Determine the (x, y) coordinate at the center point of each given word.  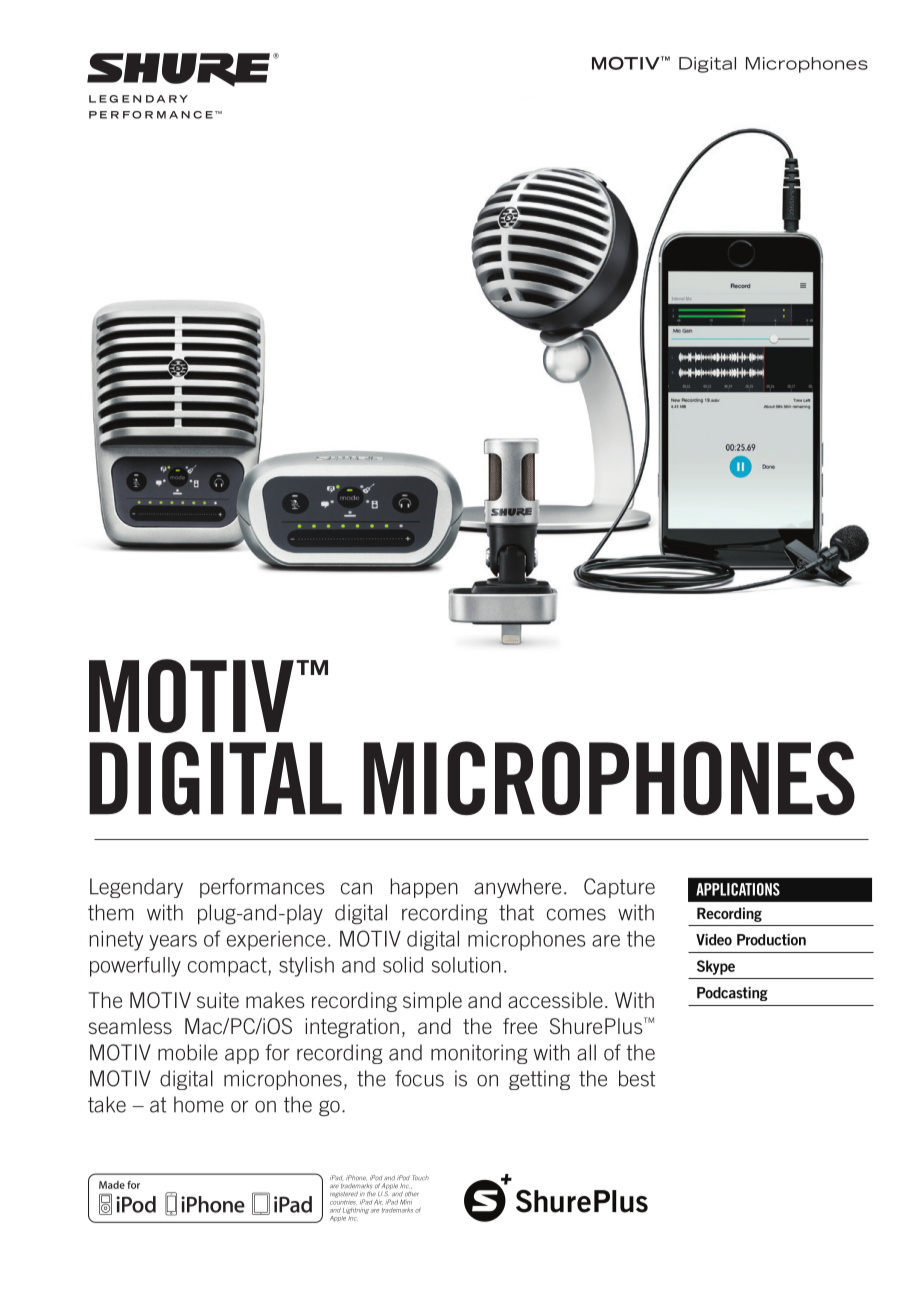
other (412, 1194)
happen (424, 888)
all (586, 1052)
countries (343, 1201)
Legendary (136, 888)
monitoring (479, 1054)
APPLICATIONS (738, 889)
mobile (188, 1052)
